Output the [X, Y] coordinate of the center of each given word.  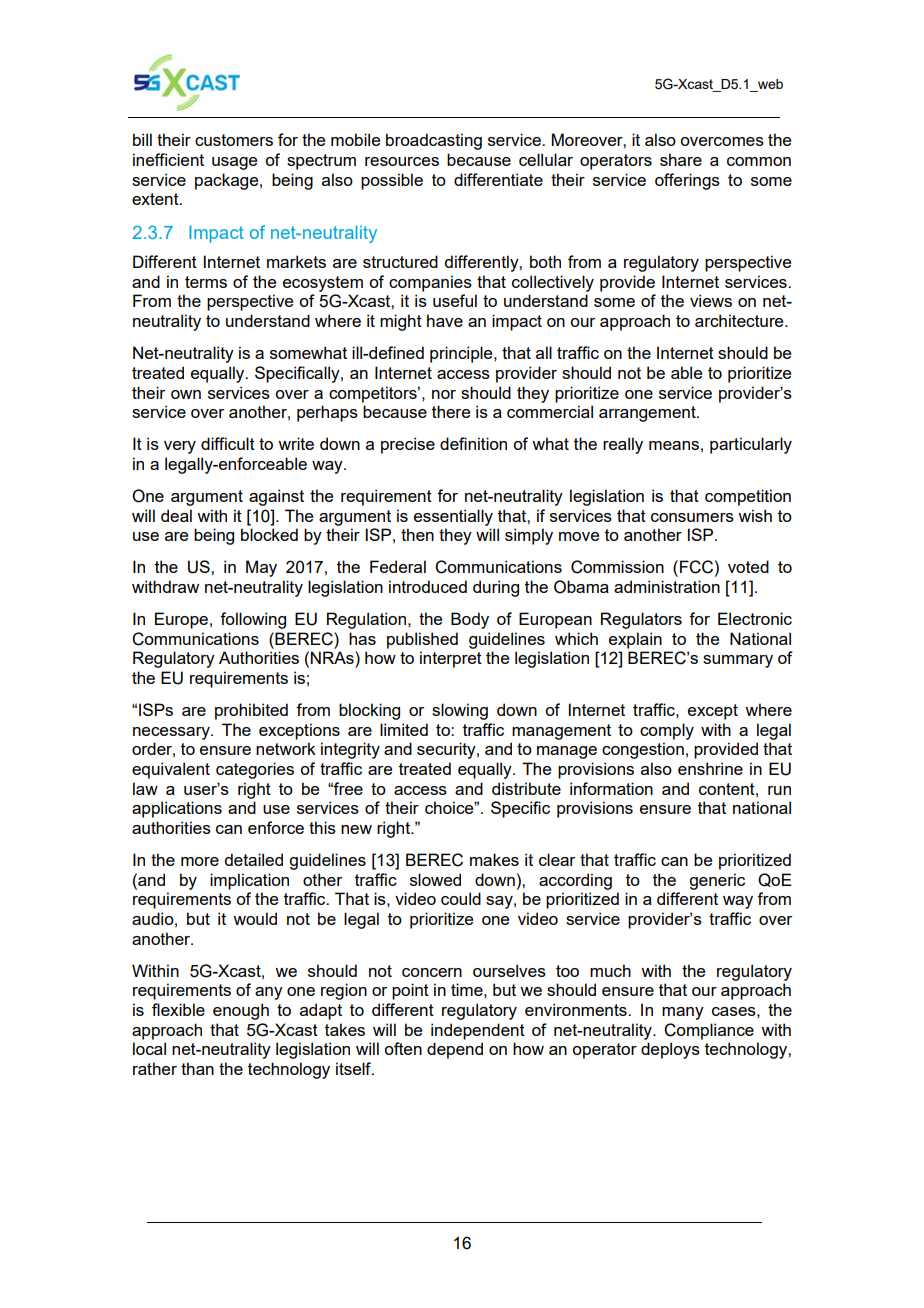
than [197, 1068]
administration [667, 586]
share [681, 159]
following [253, 620]
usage [234, 163]
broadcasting [434, 141]
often [403, 1048]
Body [470, 620]
